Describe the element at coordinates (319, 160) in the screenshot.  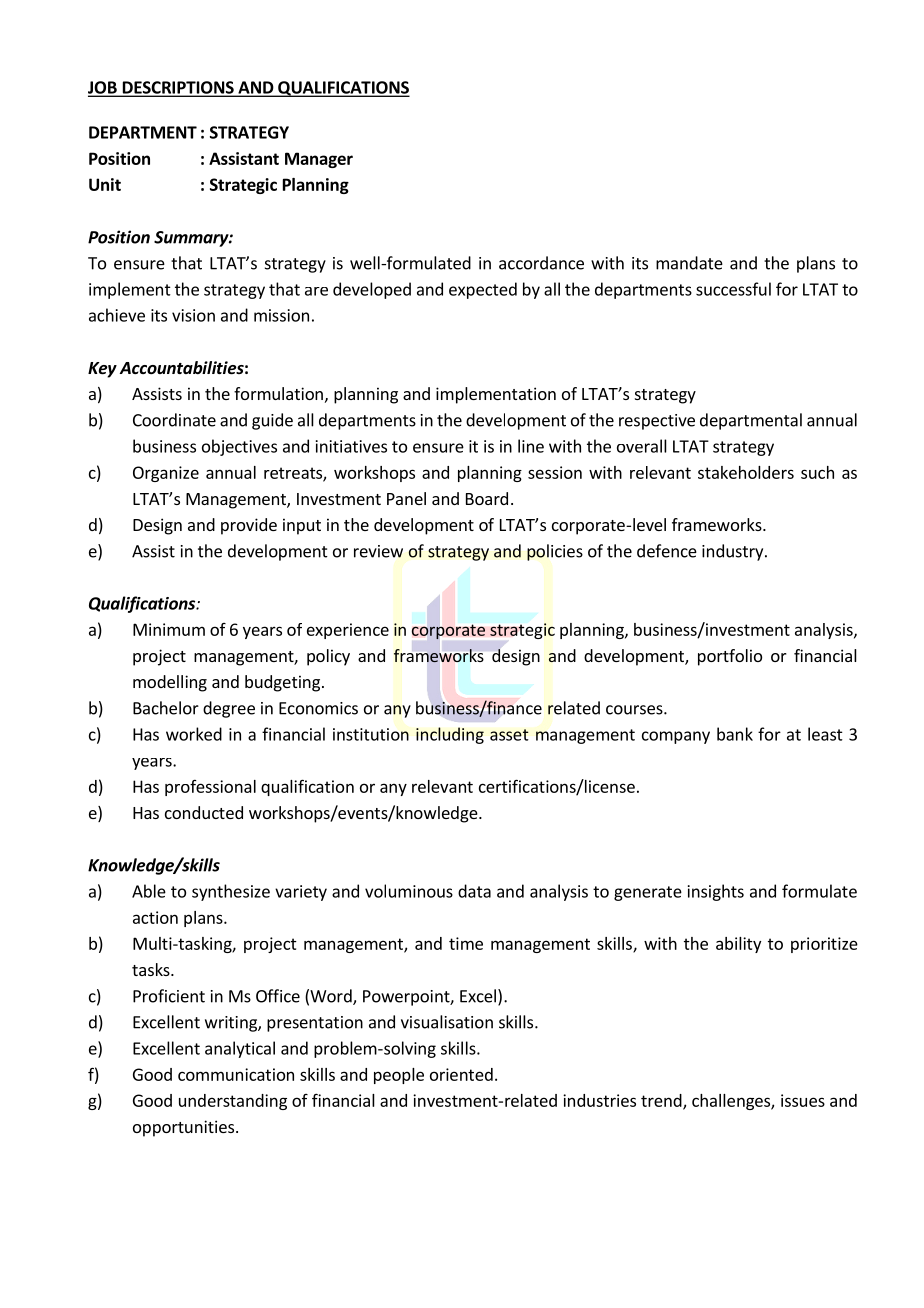
I see `Manager` at that location.
